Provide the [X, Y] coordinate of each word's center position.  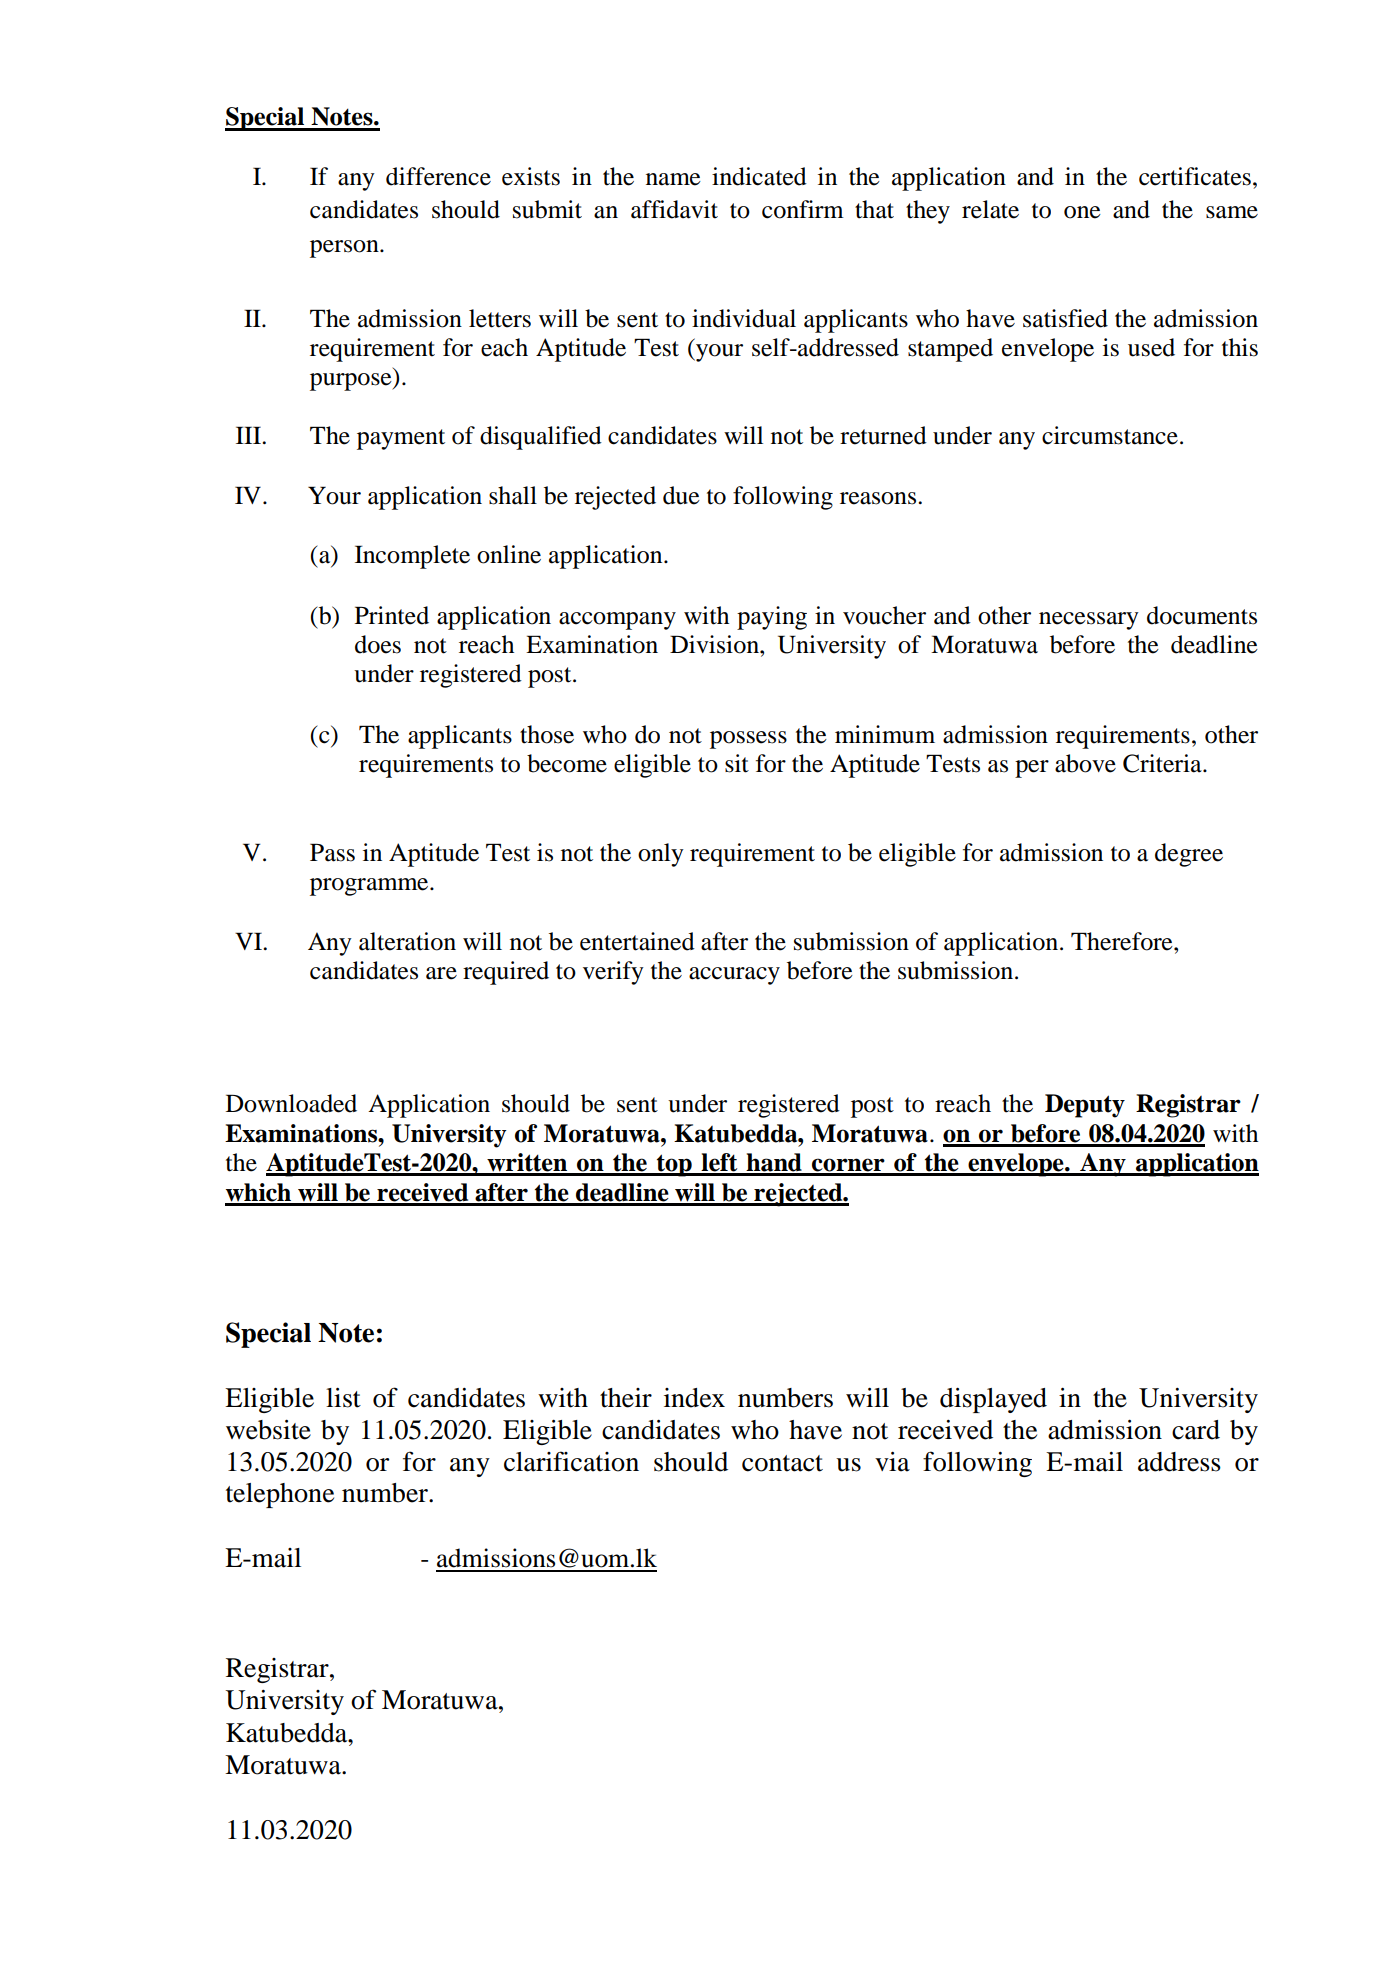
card [1196, 1430]
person [345, 249]
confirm [803, 209]
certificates [1195, 176]
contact [782, 1463]
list [343, 1397]
